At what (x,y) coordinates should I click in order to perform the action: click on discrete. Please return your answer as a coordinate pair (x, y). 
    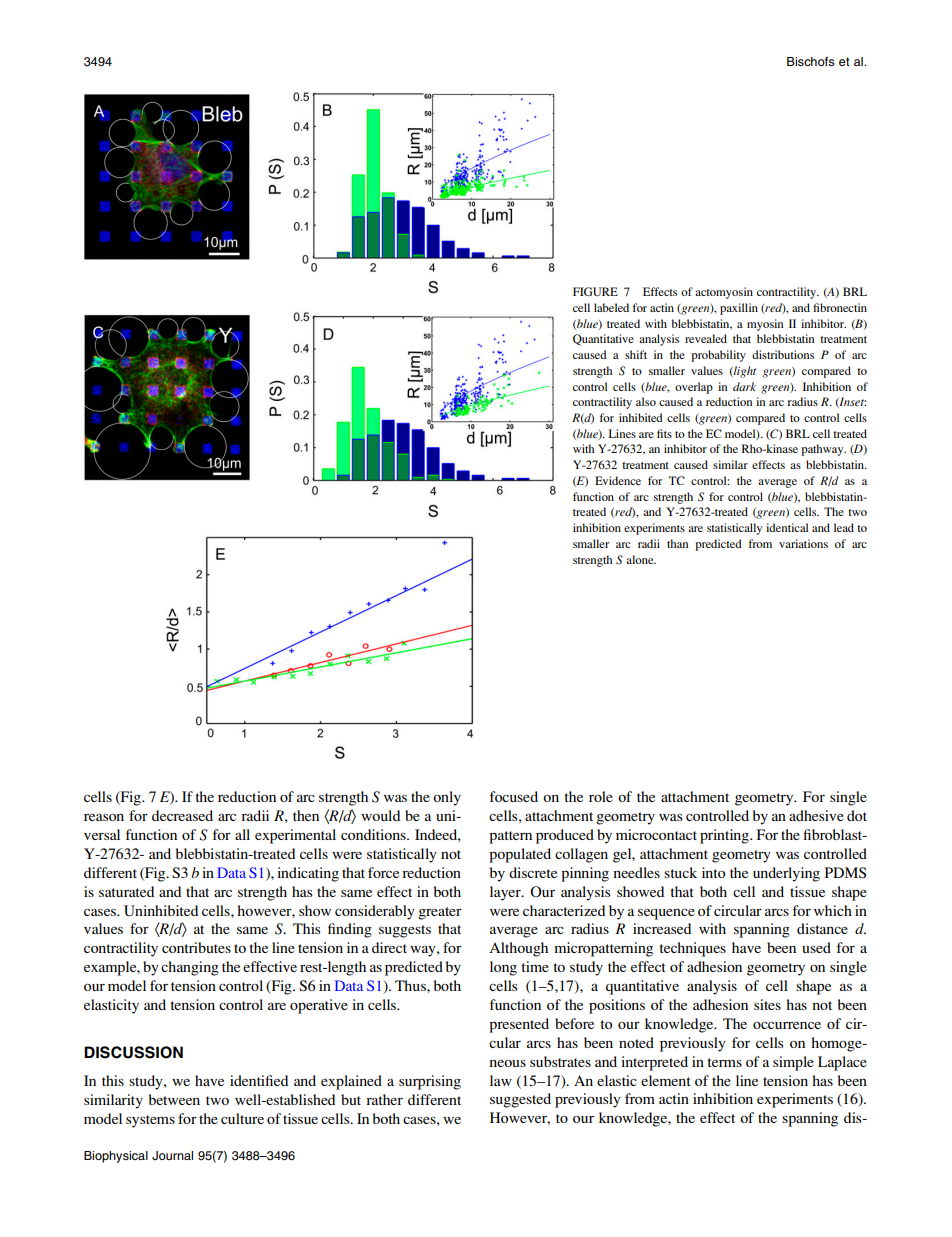
    Looking at the image, I should click on (533, 872).
